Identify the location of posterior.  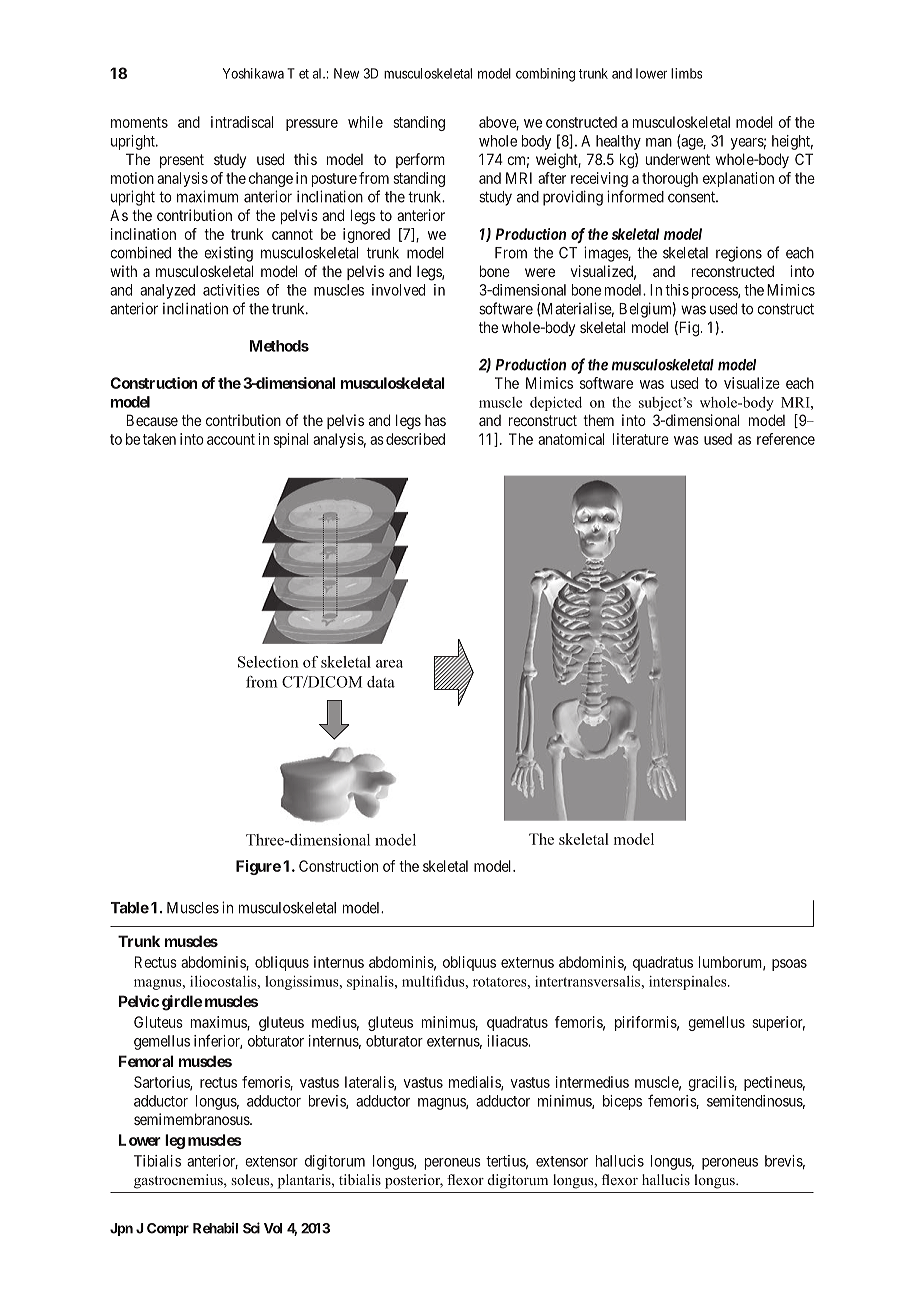
(414, 1181).
